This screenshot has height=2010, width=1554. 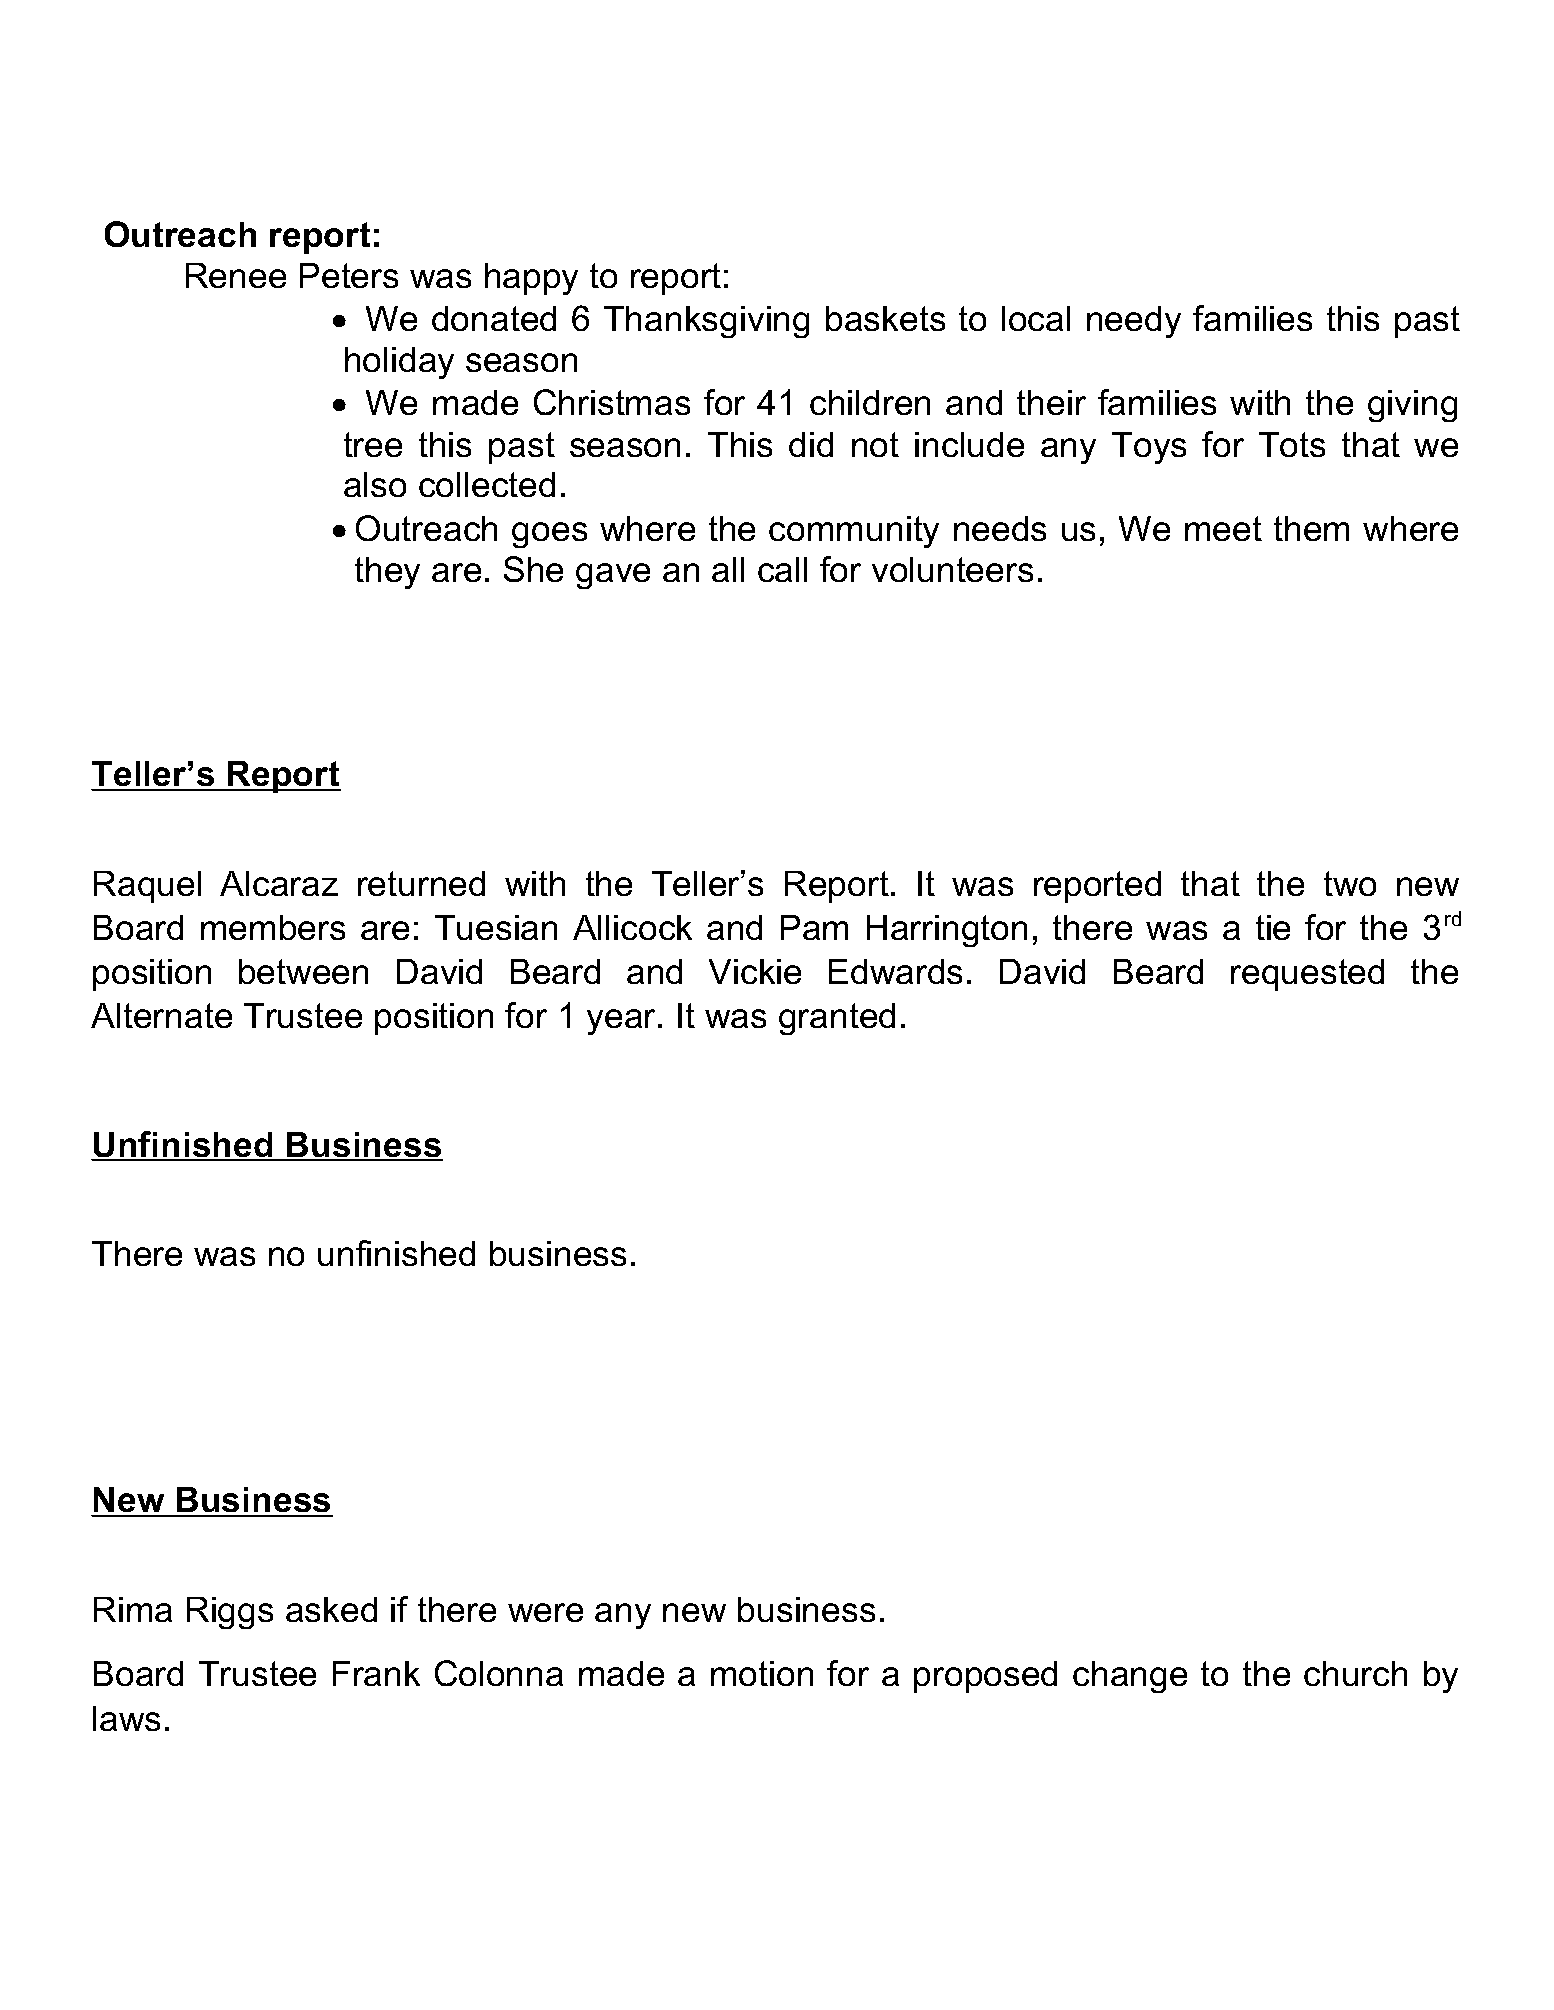 What do you see at coordinates (236, 275) in the screenshot?
I see `Renee` at bounding box center [236, 275].
